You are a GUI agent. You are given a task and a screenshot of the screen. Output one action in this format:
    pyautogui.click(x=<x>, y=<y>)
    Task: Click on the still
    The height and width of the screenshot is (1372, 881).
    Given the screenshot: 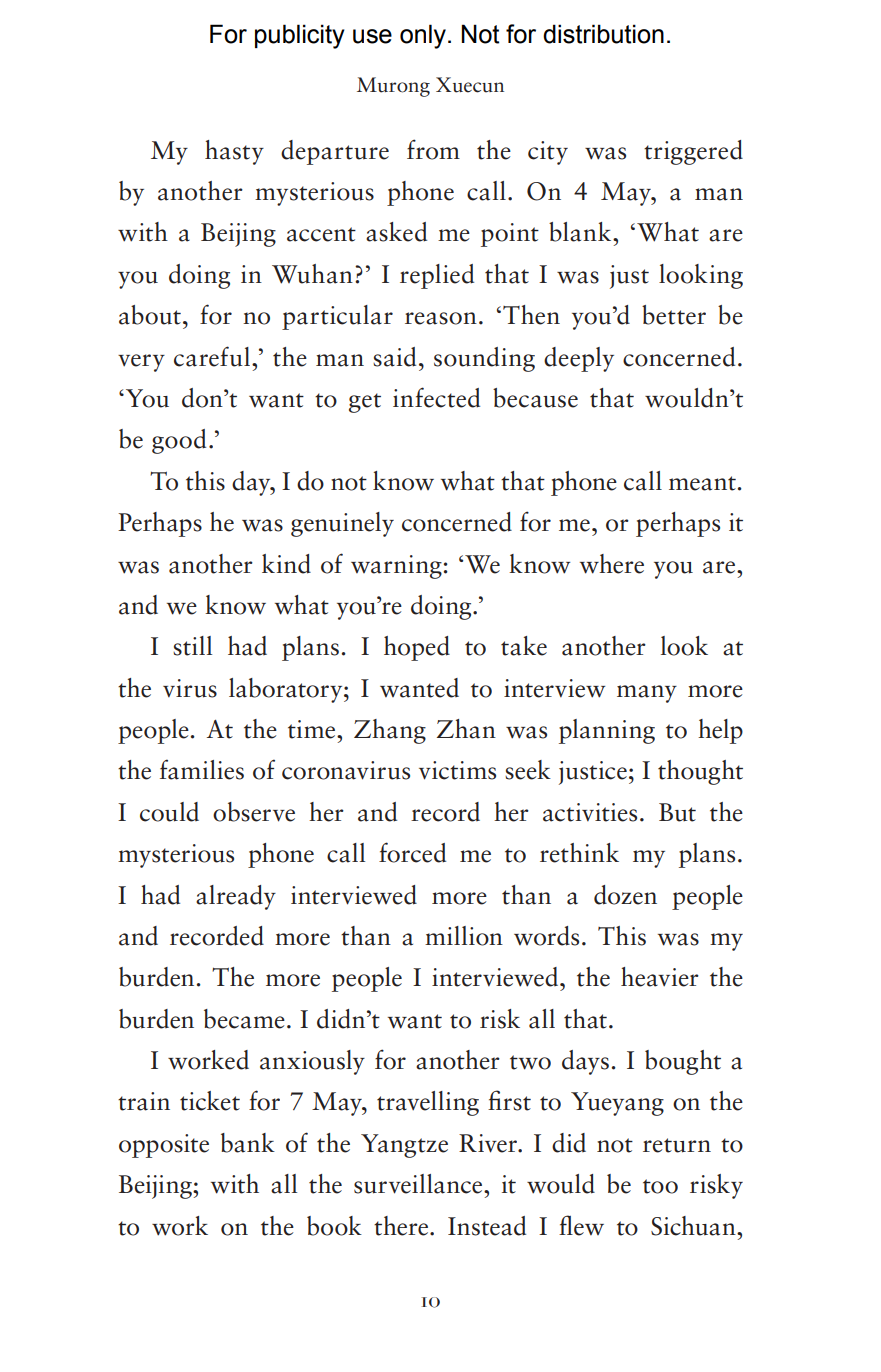 What is the action you would take?
    pyautogui.click(x=192, y=646)
